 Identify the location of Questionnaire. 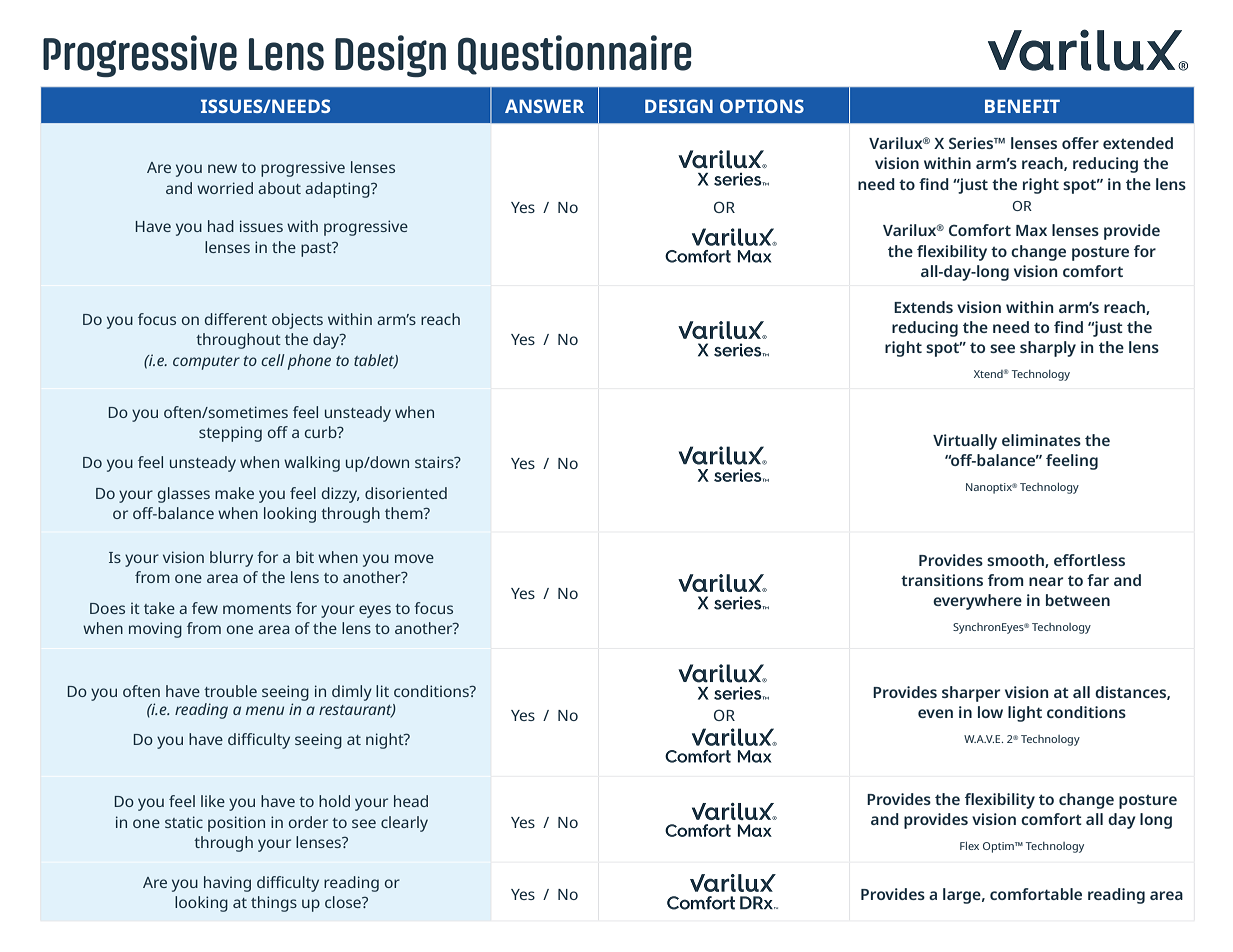
(575, 55).
